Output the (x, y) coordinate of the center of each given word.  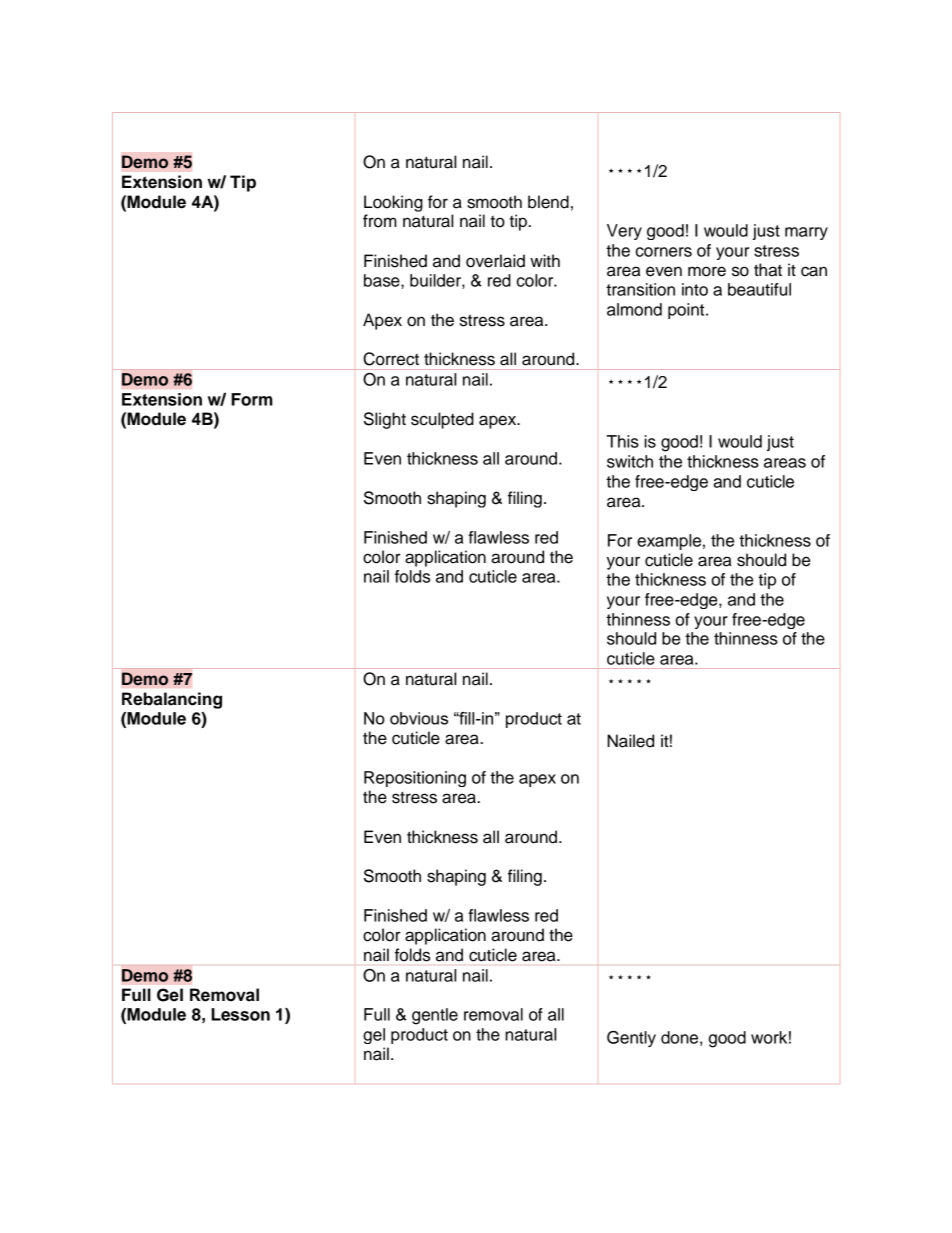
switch (630, 461)
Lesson (240, 1014)
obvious (419, 718)
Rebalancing (172, 700)
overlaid (495, 261)
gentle (435, 1016)
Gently (631, 1039)
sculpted (442, 420)
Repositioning (415, 779)
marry (806, 233)
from (380, 221)
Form (252, 399)
